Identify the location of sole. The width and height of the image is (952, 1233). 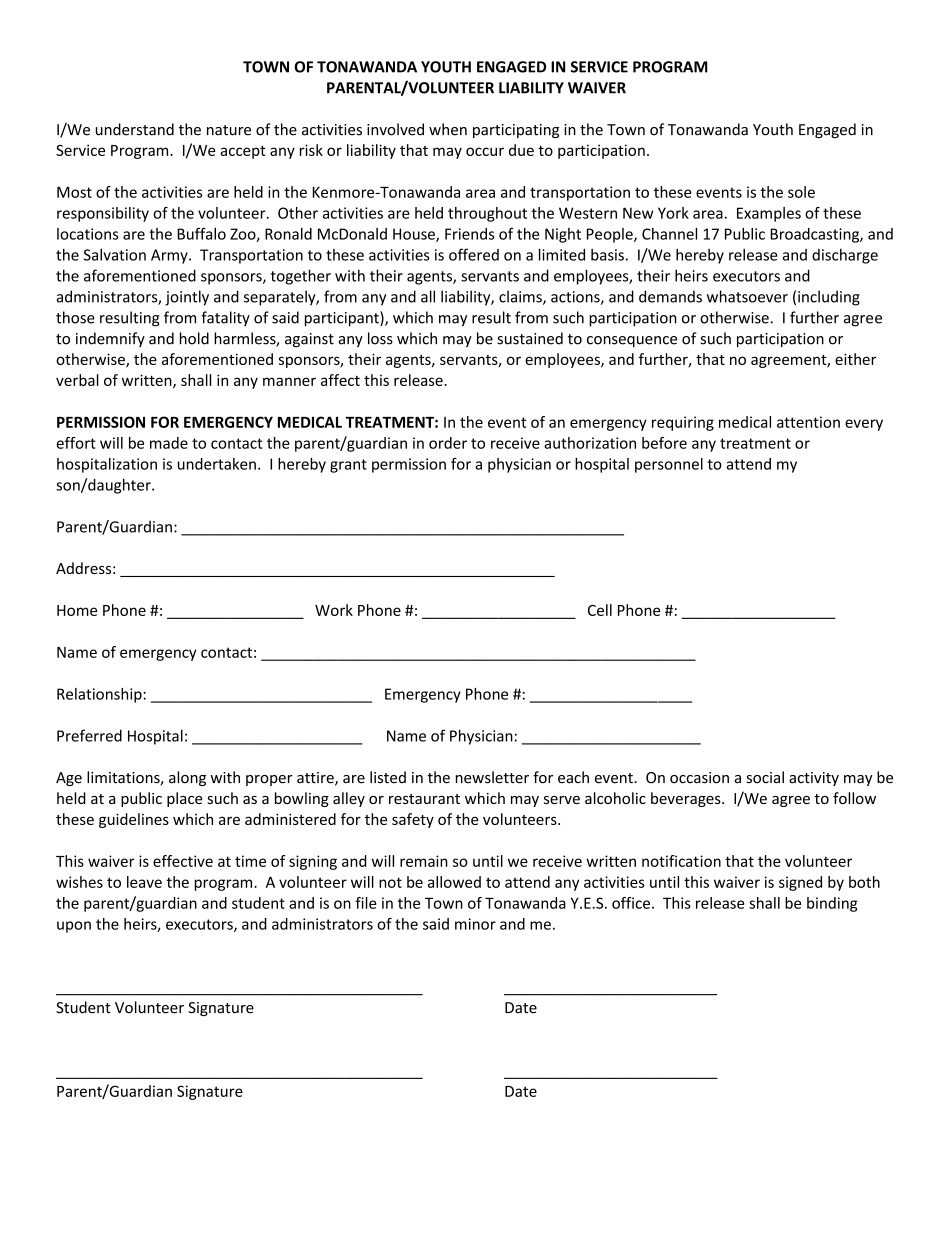
(801, 192).
